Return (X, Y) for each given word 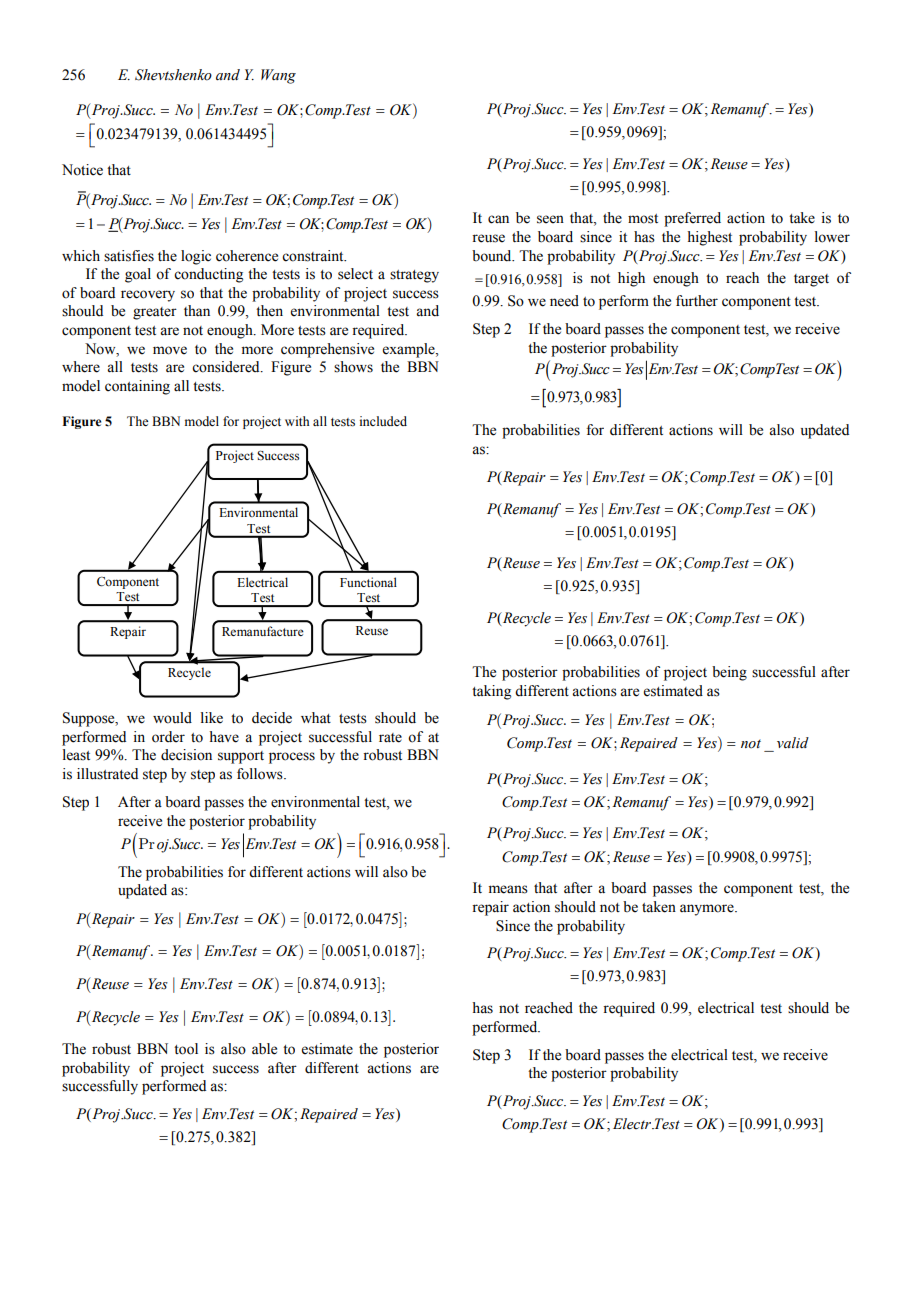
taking (491, 692)
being (729, 673)
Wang (278, 76)
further (697, 301)
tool (186, 1049)
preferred (692, 219)
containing (137, 387)
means (508, 889)
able (264, 1049)
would (172, 718)
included (383, 421)
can (498, 219)
